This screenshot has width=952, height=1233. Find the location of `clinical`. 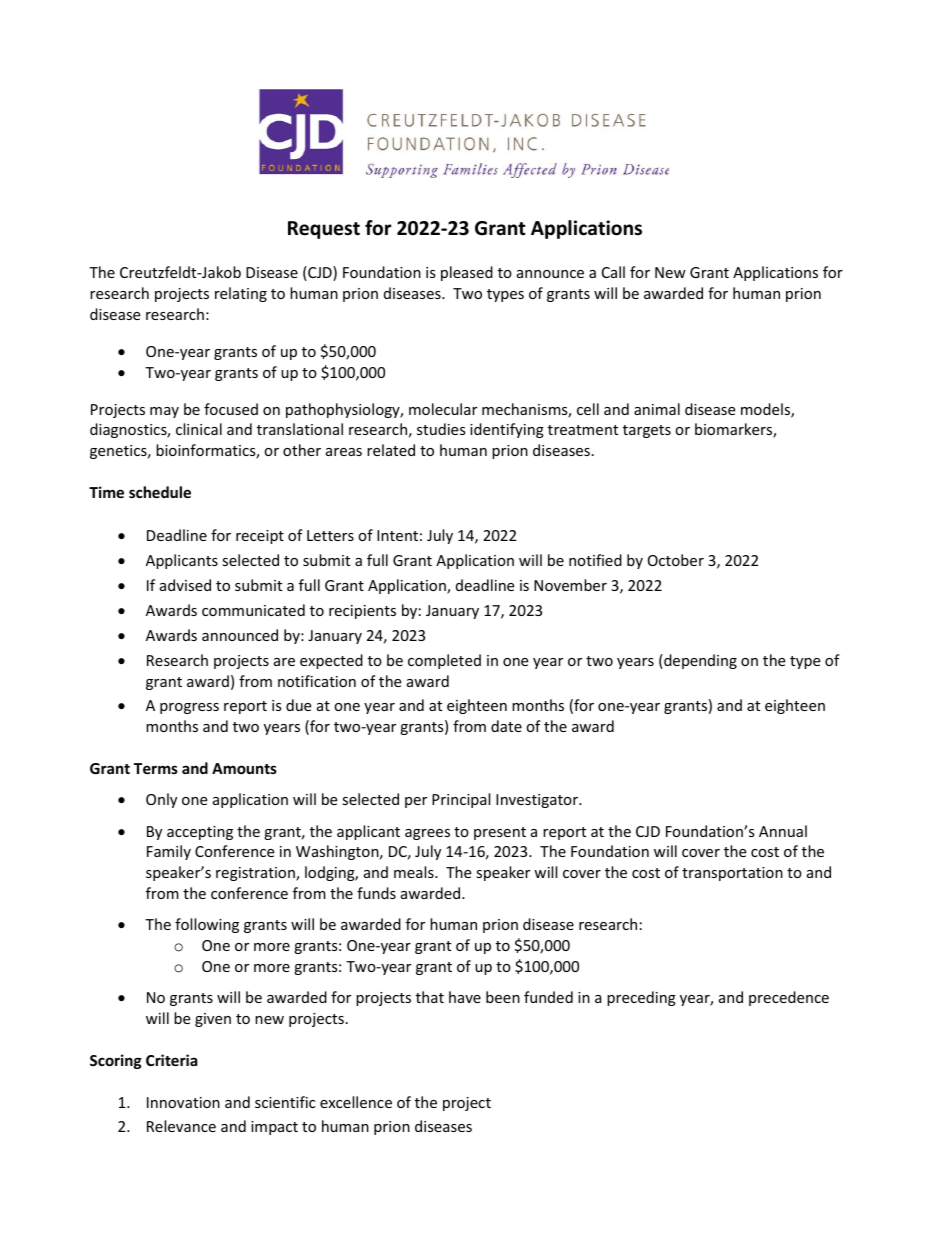

clinical is located at coordinates (199, 429).
